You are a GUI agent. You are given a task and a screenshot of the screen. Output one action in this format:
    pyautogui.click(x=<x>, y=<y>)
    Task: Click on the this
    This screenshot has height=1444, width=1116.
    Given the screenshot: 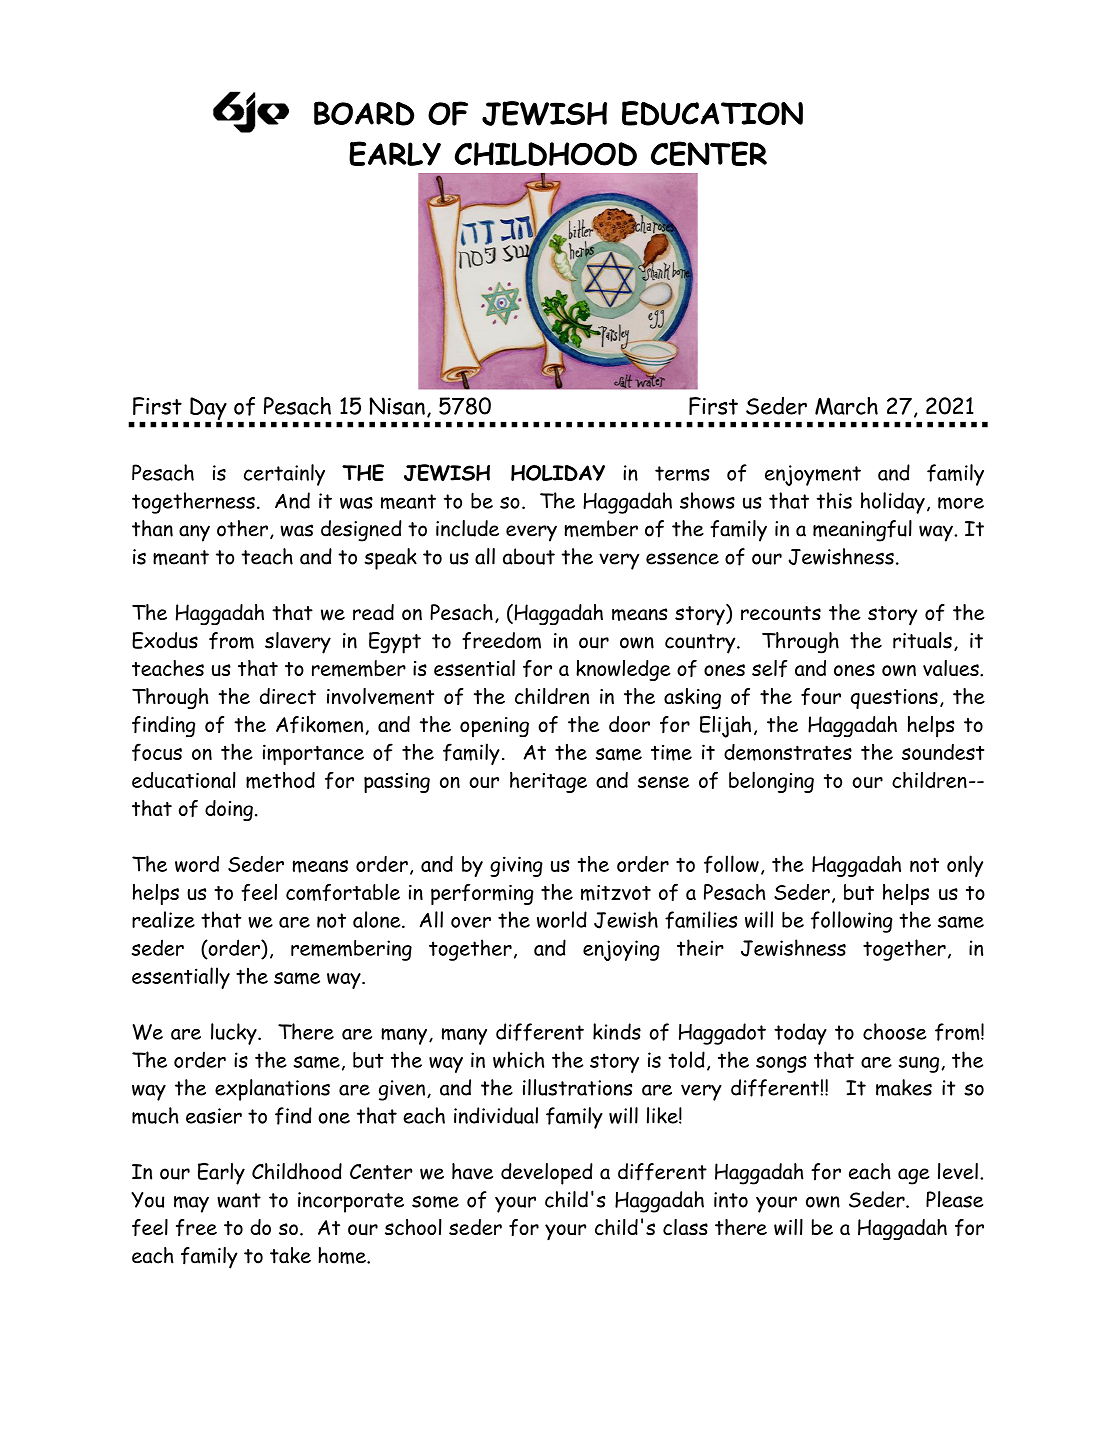 What is the action you would take?
    pyautogui.click(x=834, y=500)
